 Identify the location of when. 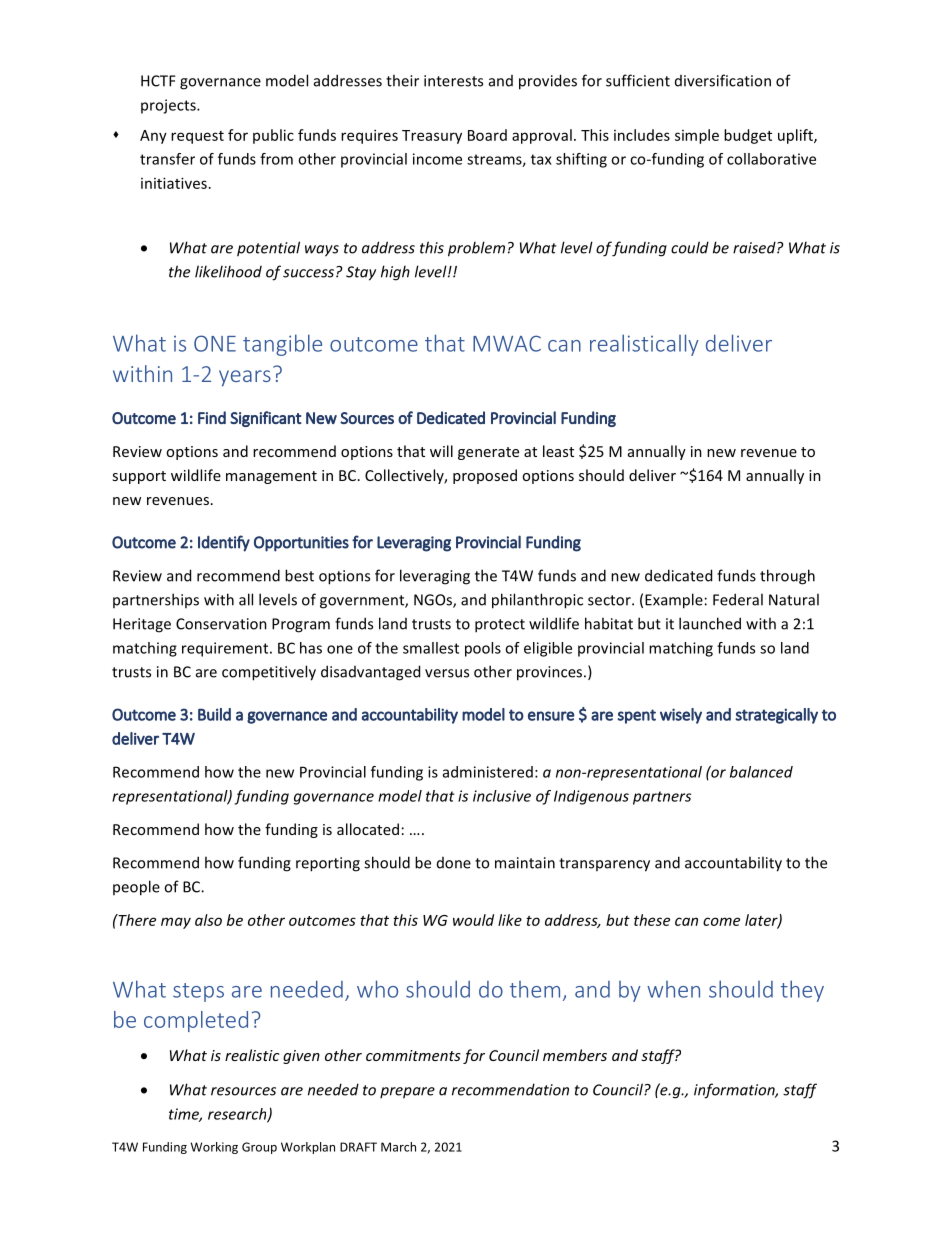
(673, 989).
